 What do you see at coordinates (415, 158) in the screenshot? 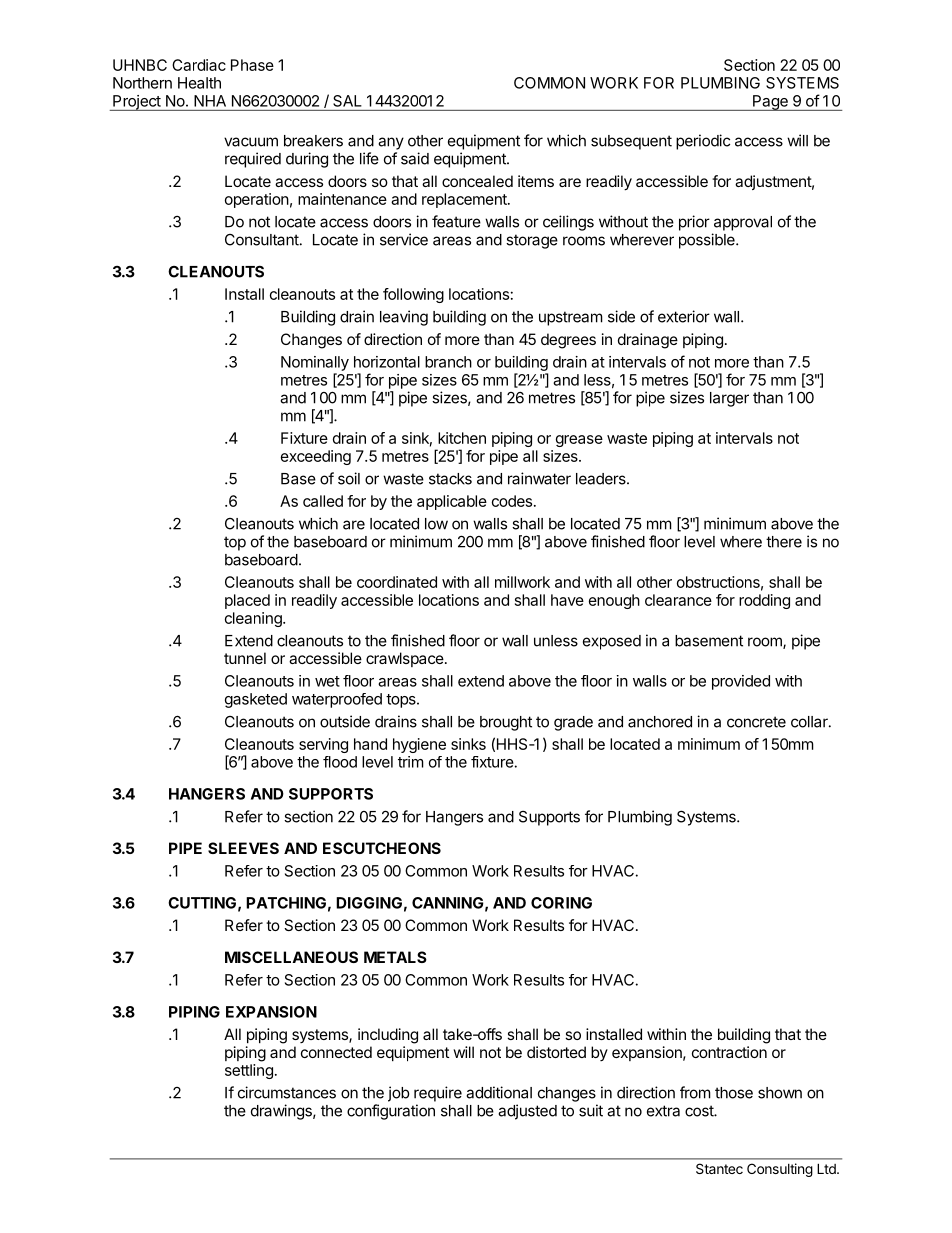
I see `said` at bounding box center [415, 158].
